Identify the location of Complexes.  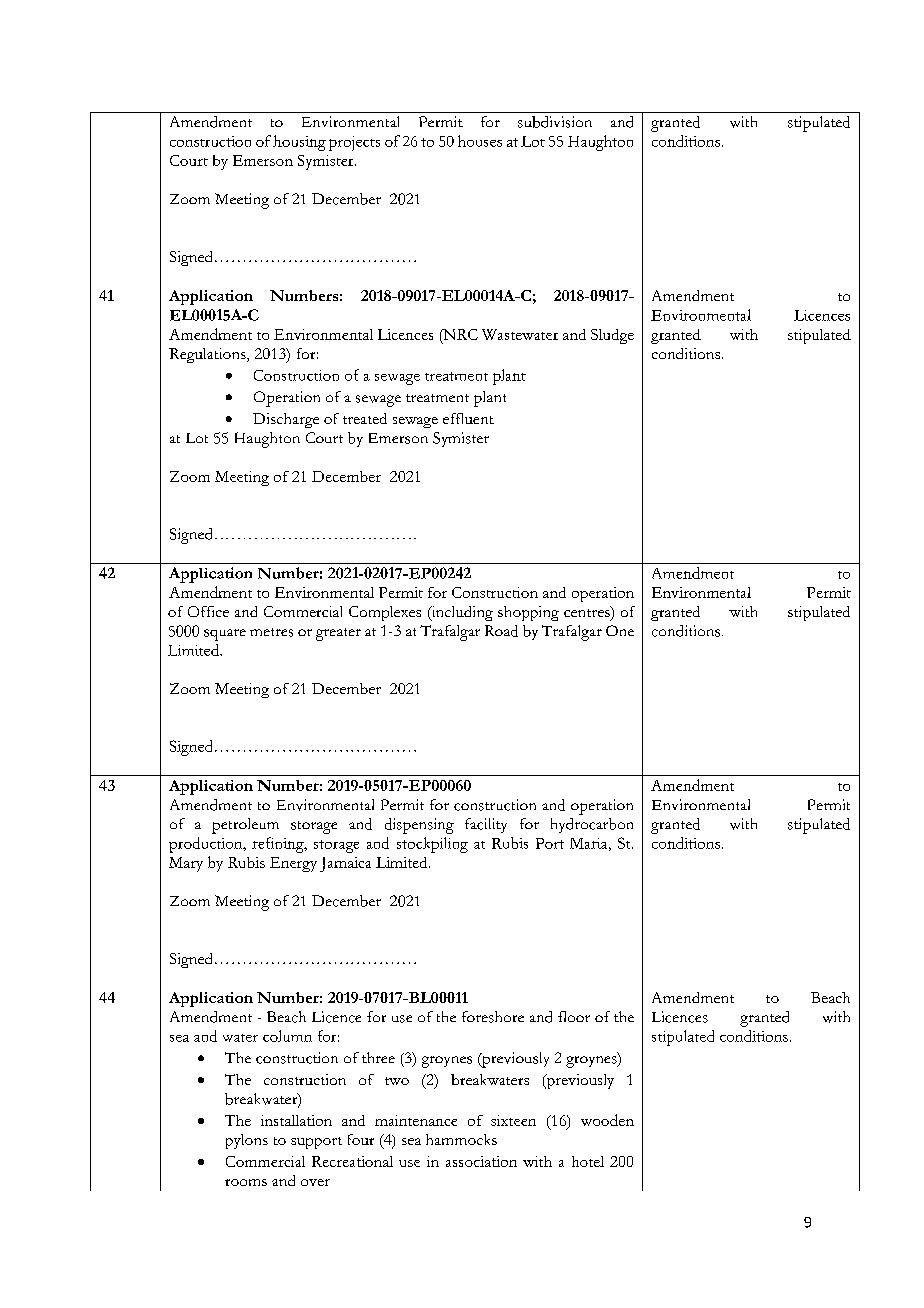
(385, 613).
